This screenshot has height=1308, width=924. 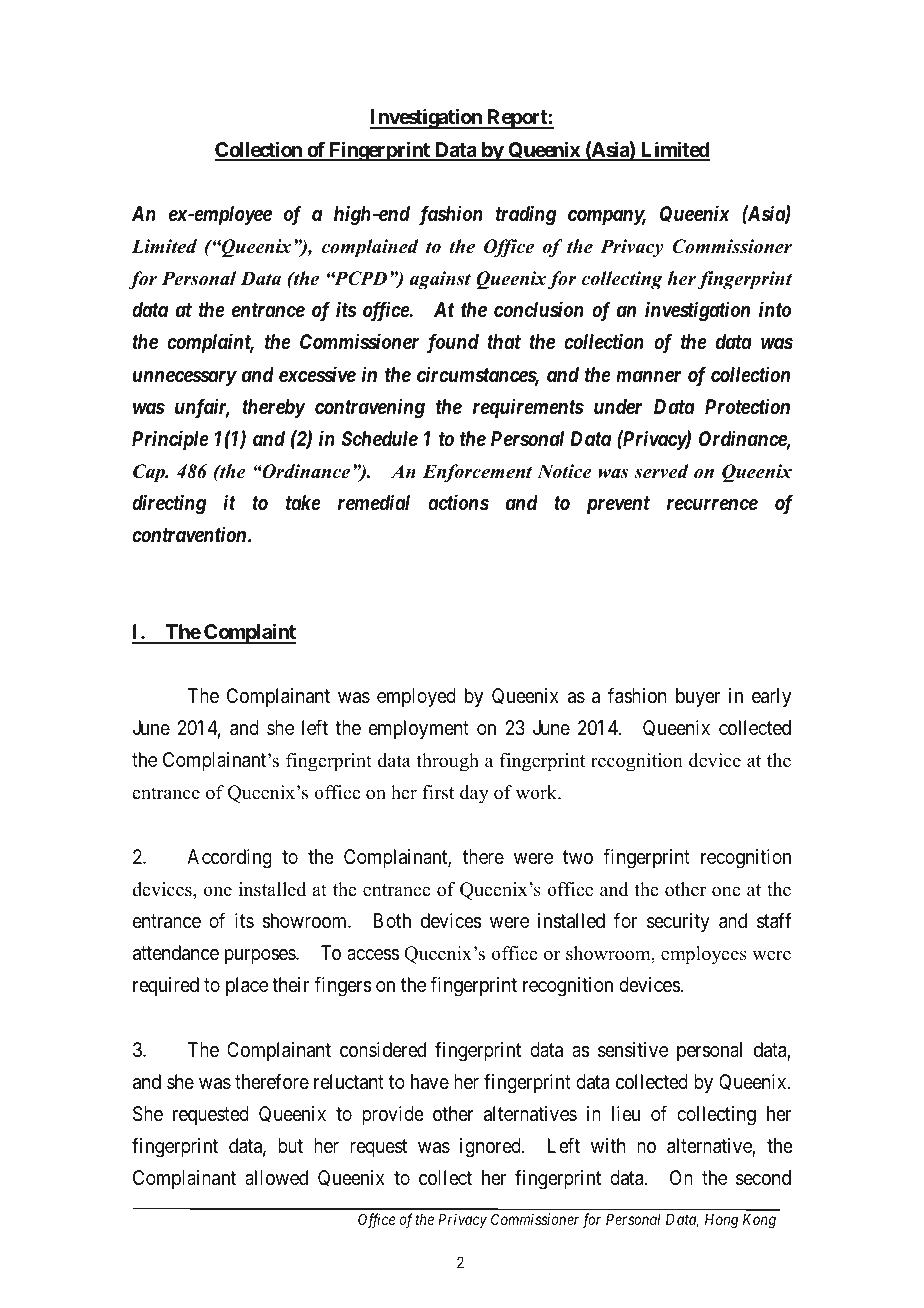 I want to click on into, so click(x=775, y=309).
